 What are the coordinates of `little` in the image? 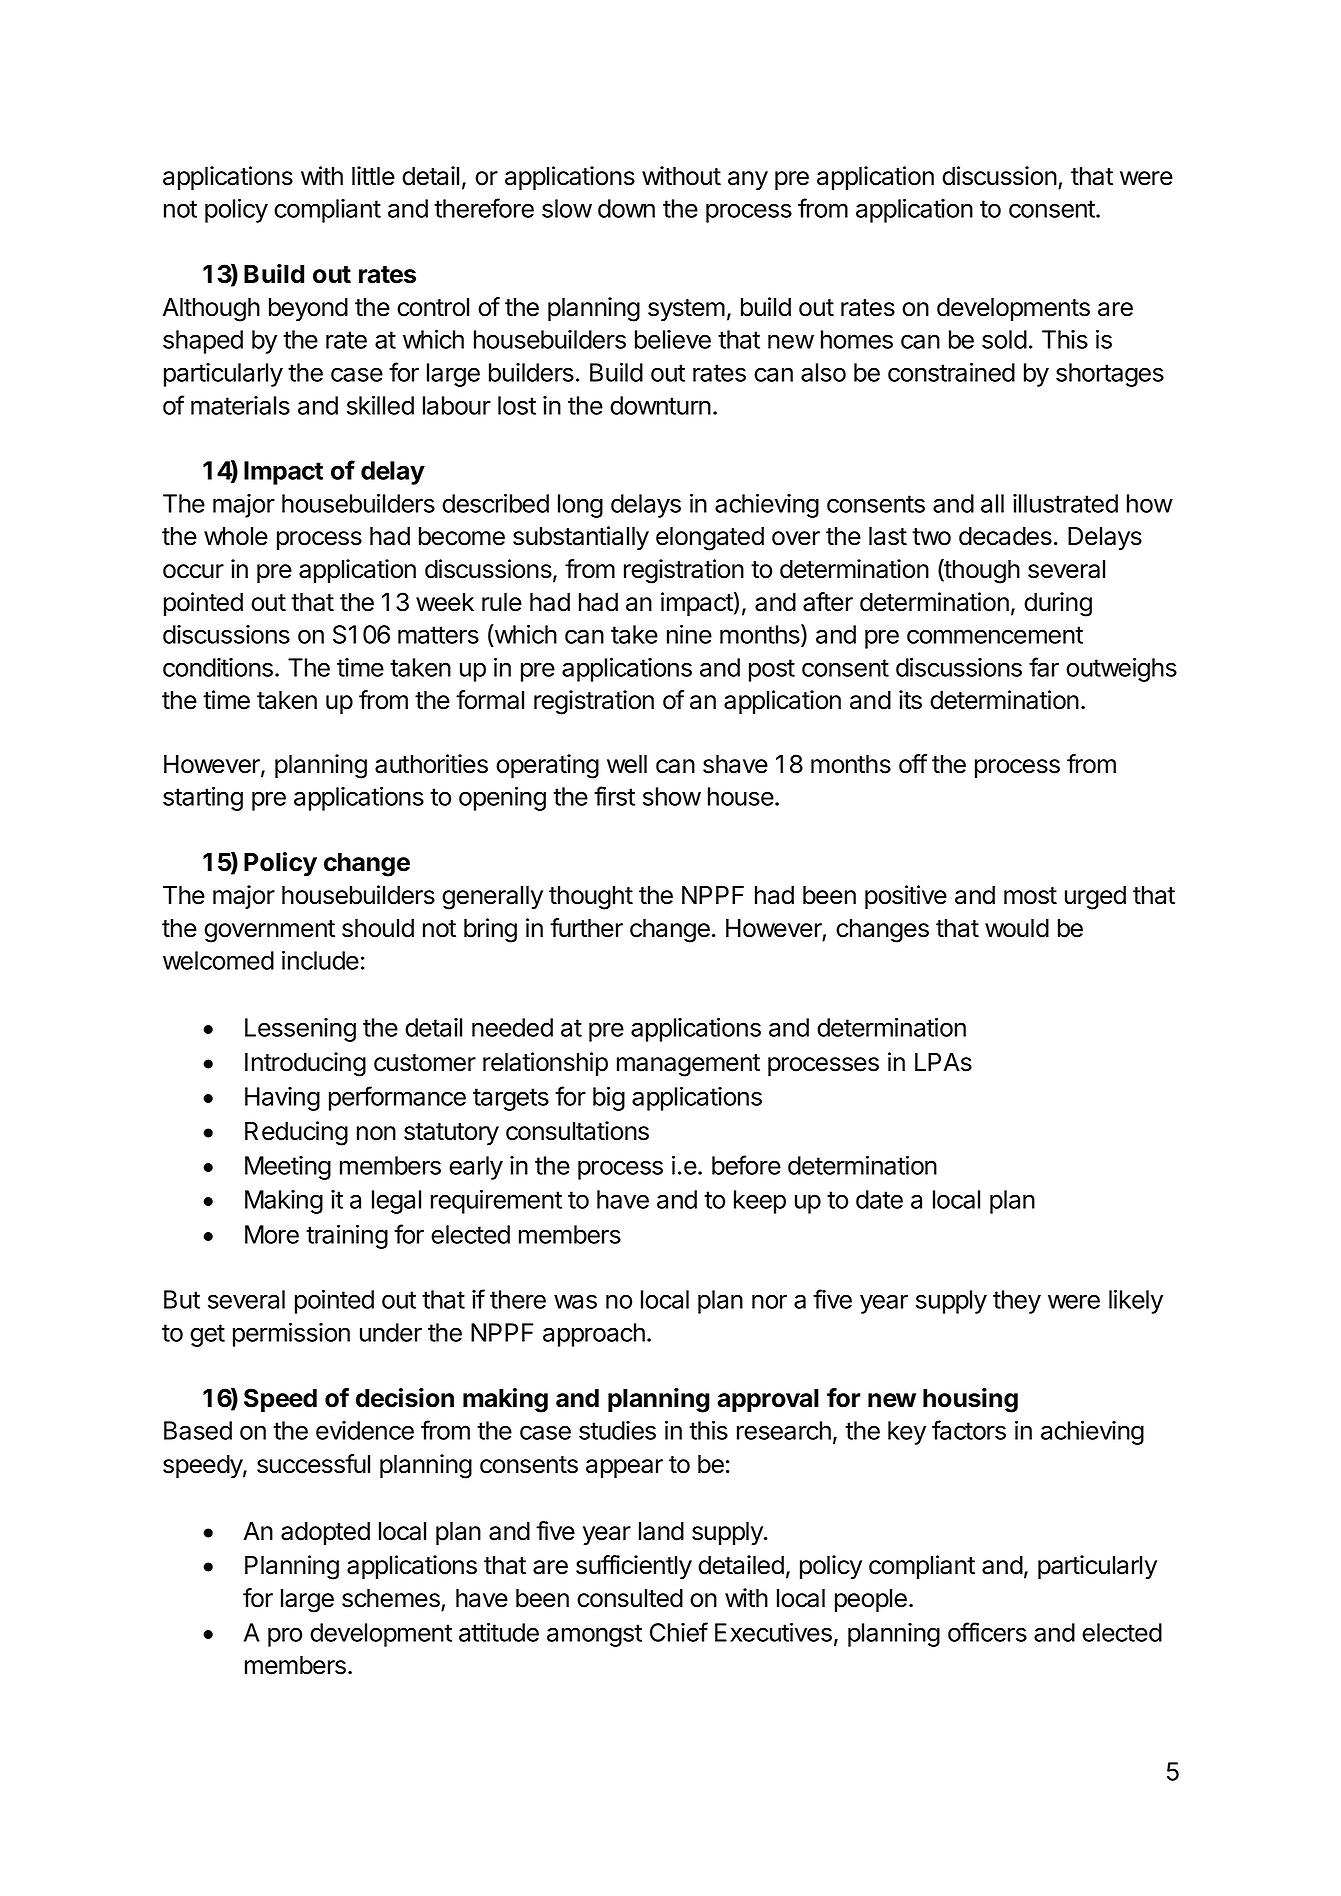 It's located at (373, 176).
